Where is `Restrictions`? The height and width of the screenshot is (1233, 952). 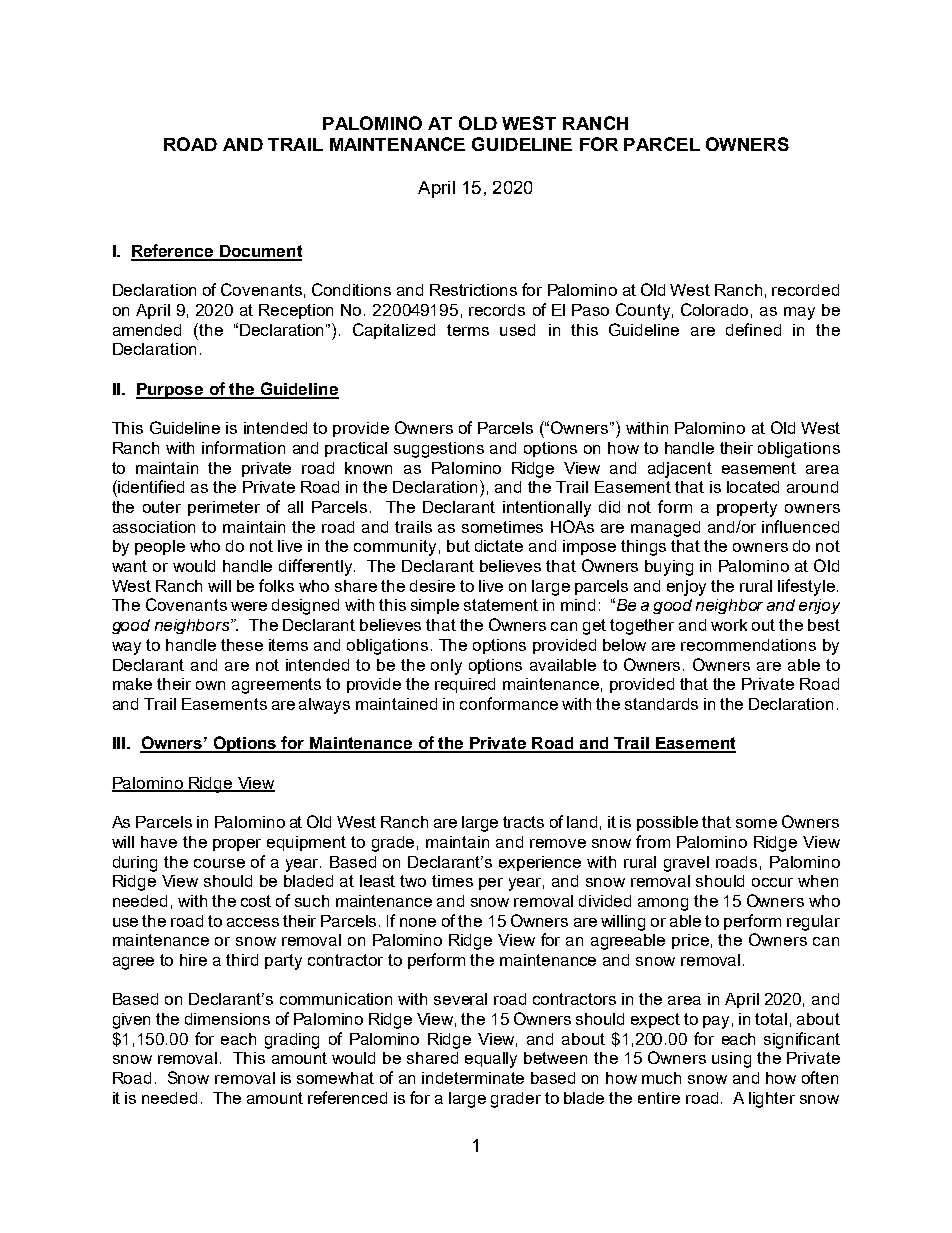
Restrictions is located at coordinates (473, 290).
